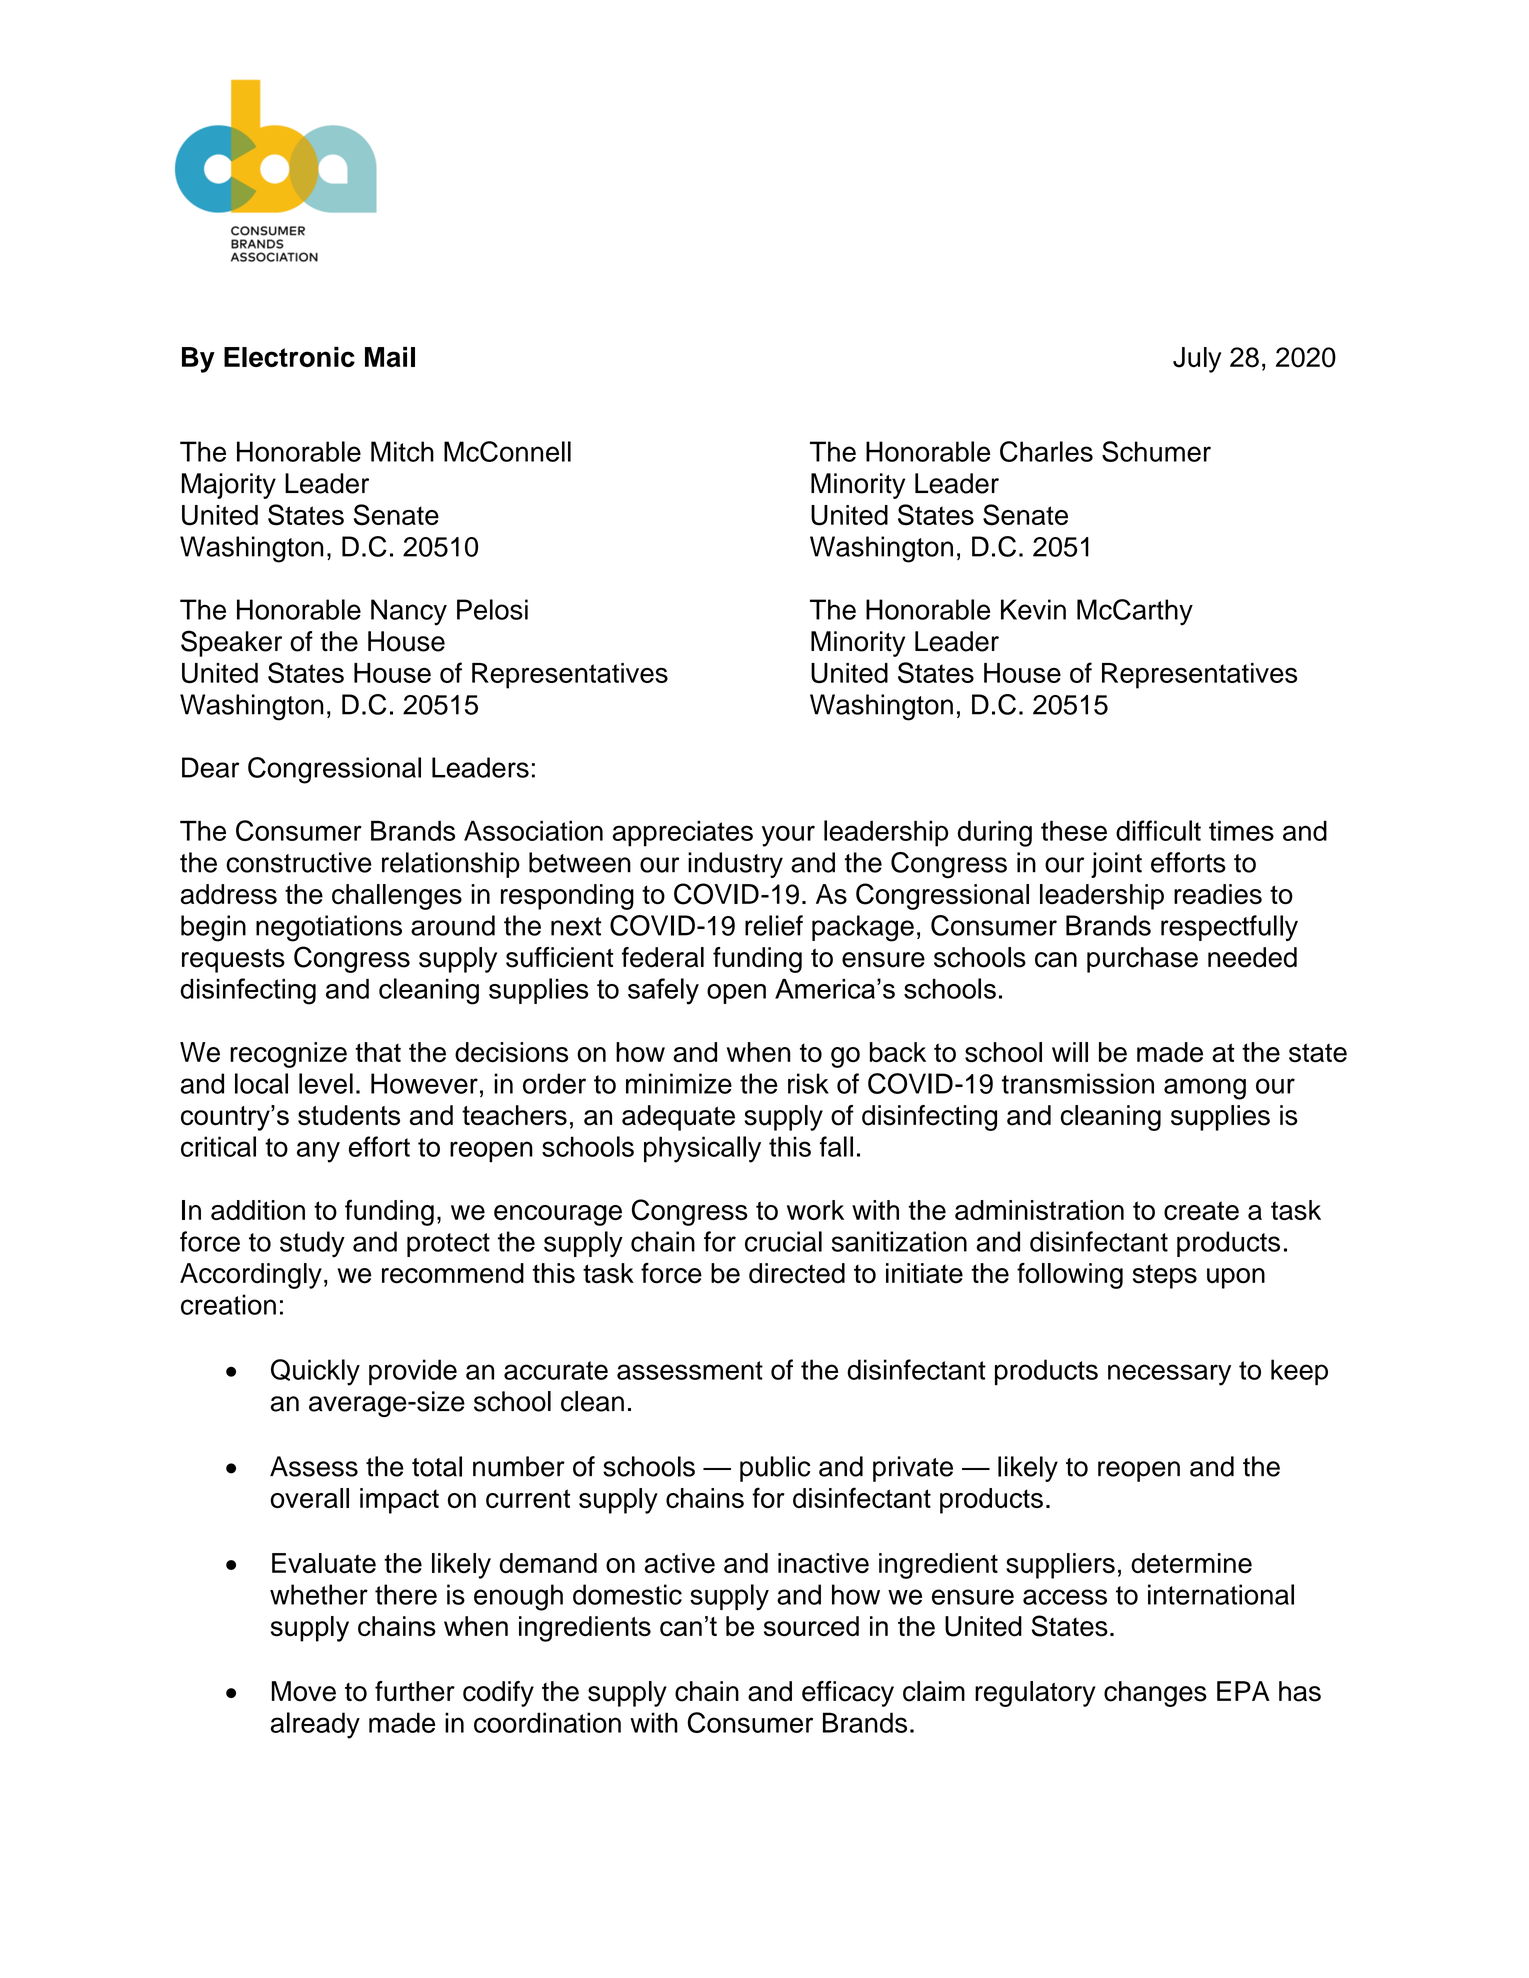  What do you see at coordinates (788, 836) in the page?
I see `your` at bounding box center [788, 836].
